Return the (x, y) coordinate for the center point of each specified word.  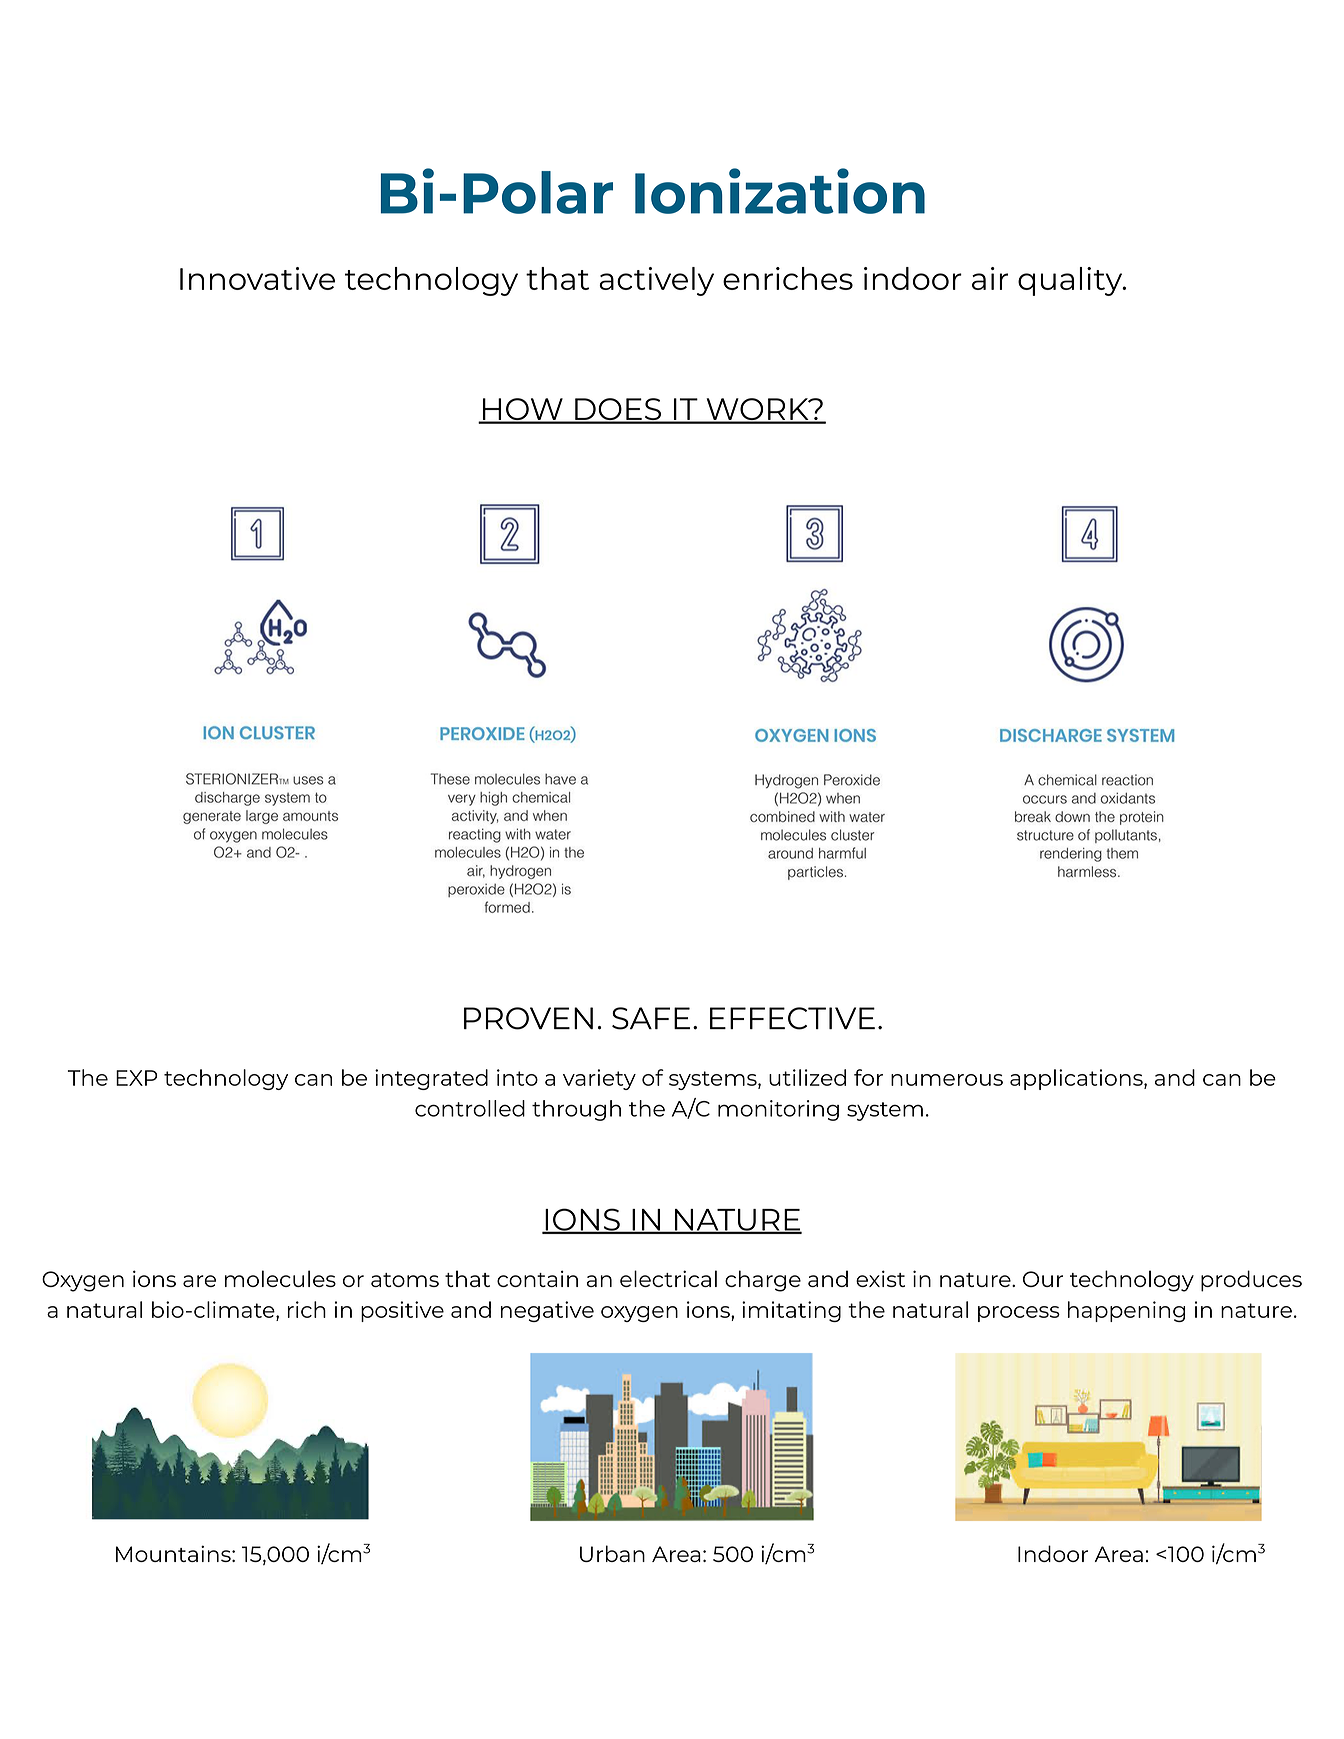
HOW (523, 410)
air (990, 278)
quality (1071, 281)
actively (656, 281)
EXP (136, 1078)
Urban (612, 1553)
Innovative (257, 278)
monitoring (778, 1110)
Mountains (174, 1553)
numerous (947, 1080)
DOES (618, 410)
